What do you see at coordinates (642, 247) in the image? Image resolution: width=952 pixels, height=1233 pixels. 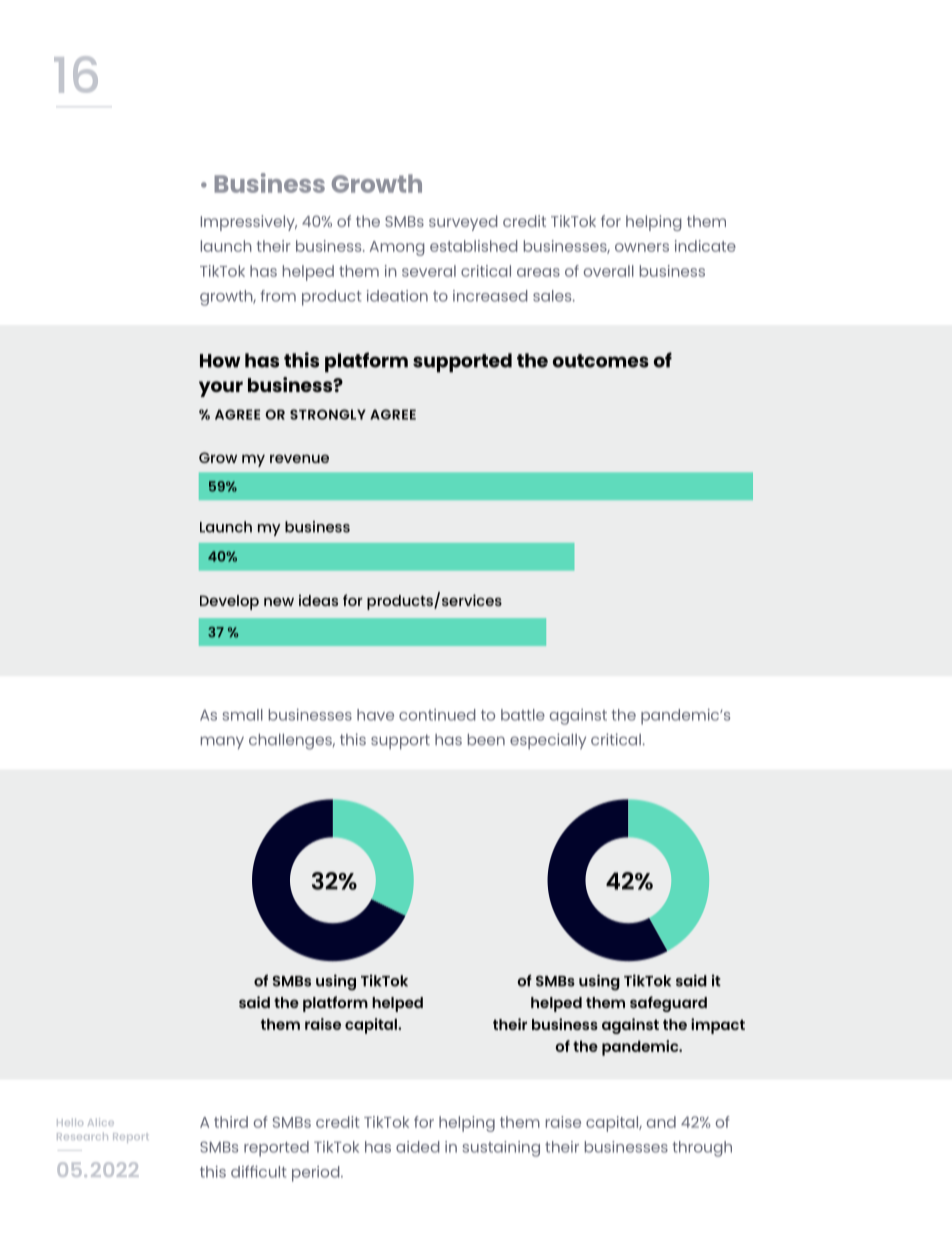 I see `owners` at bounding box center [642, 247].
